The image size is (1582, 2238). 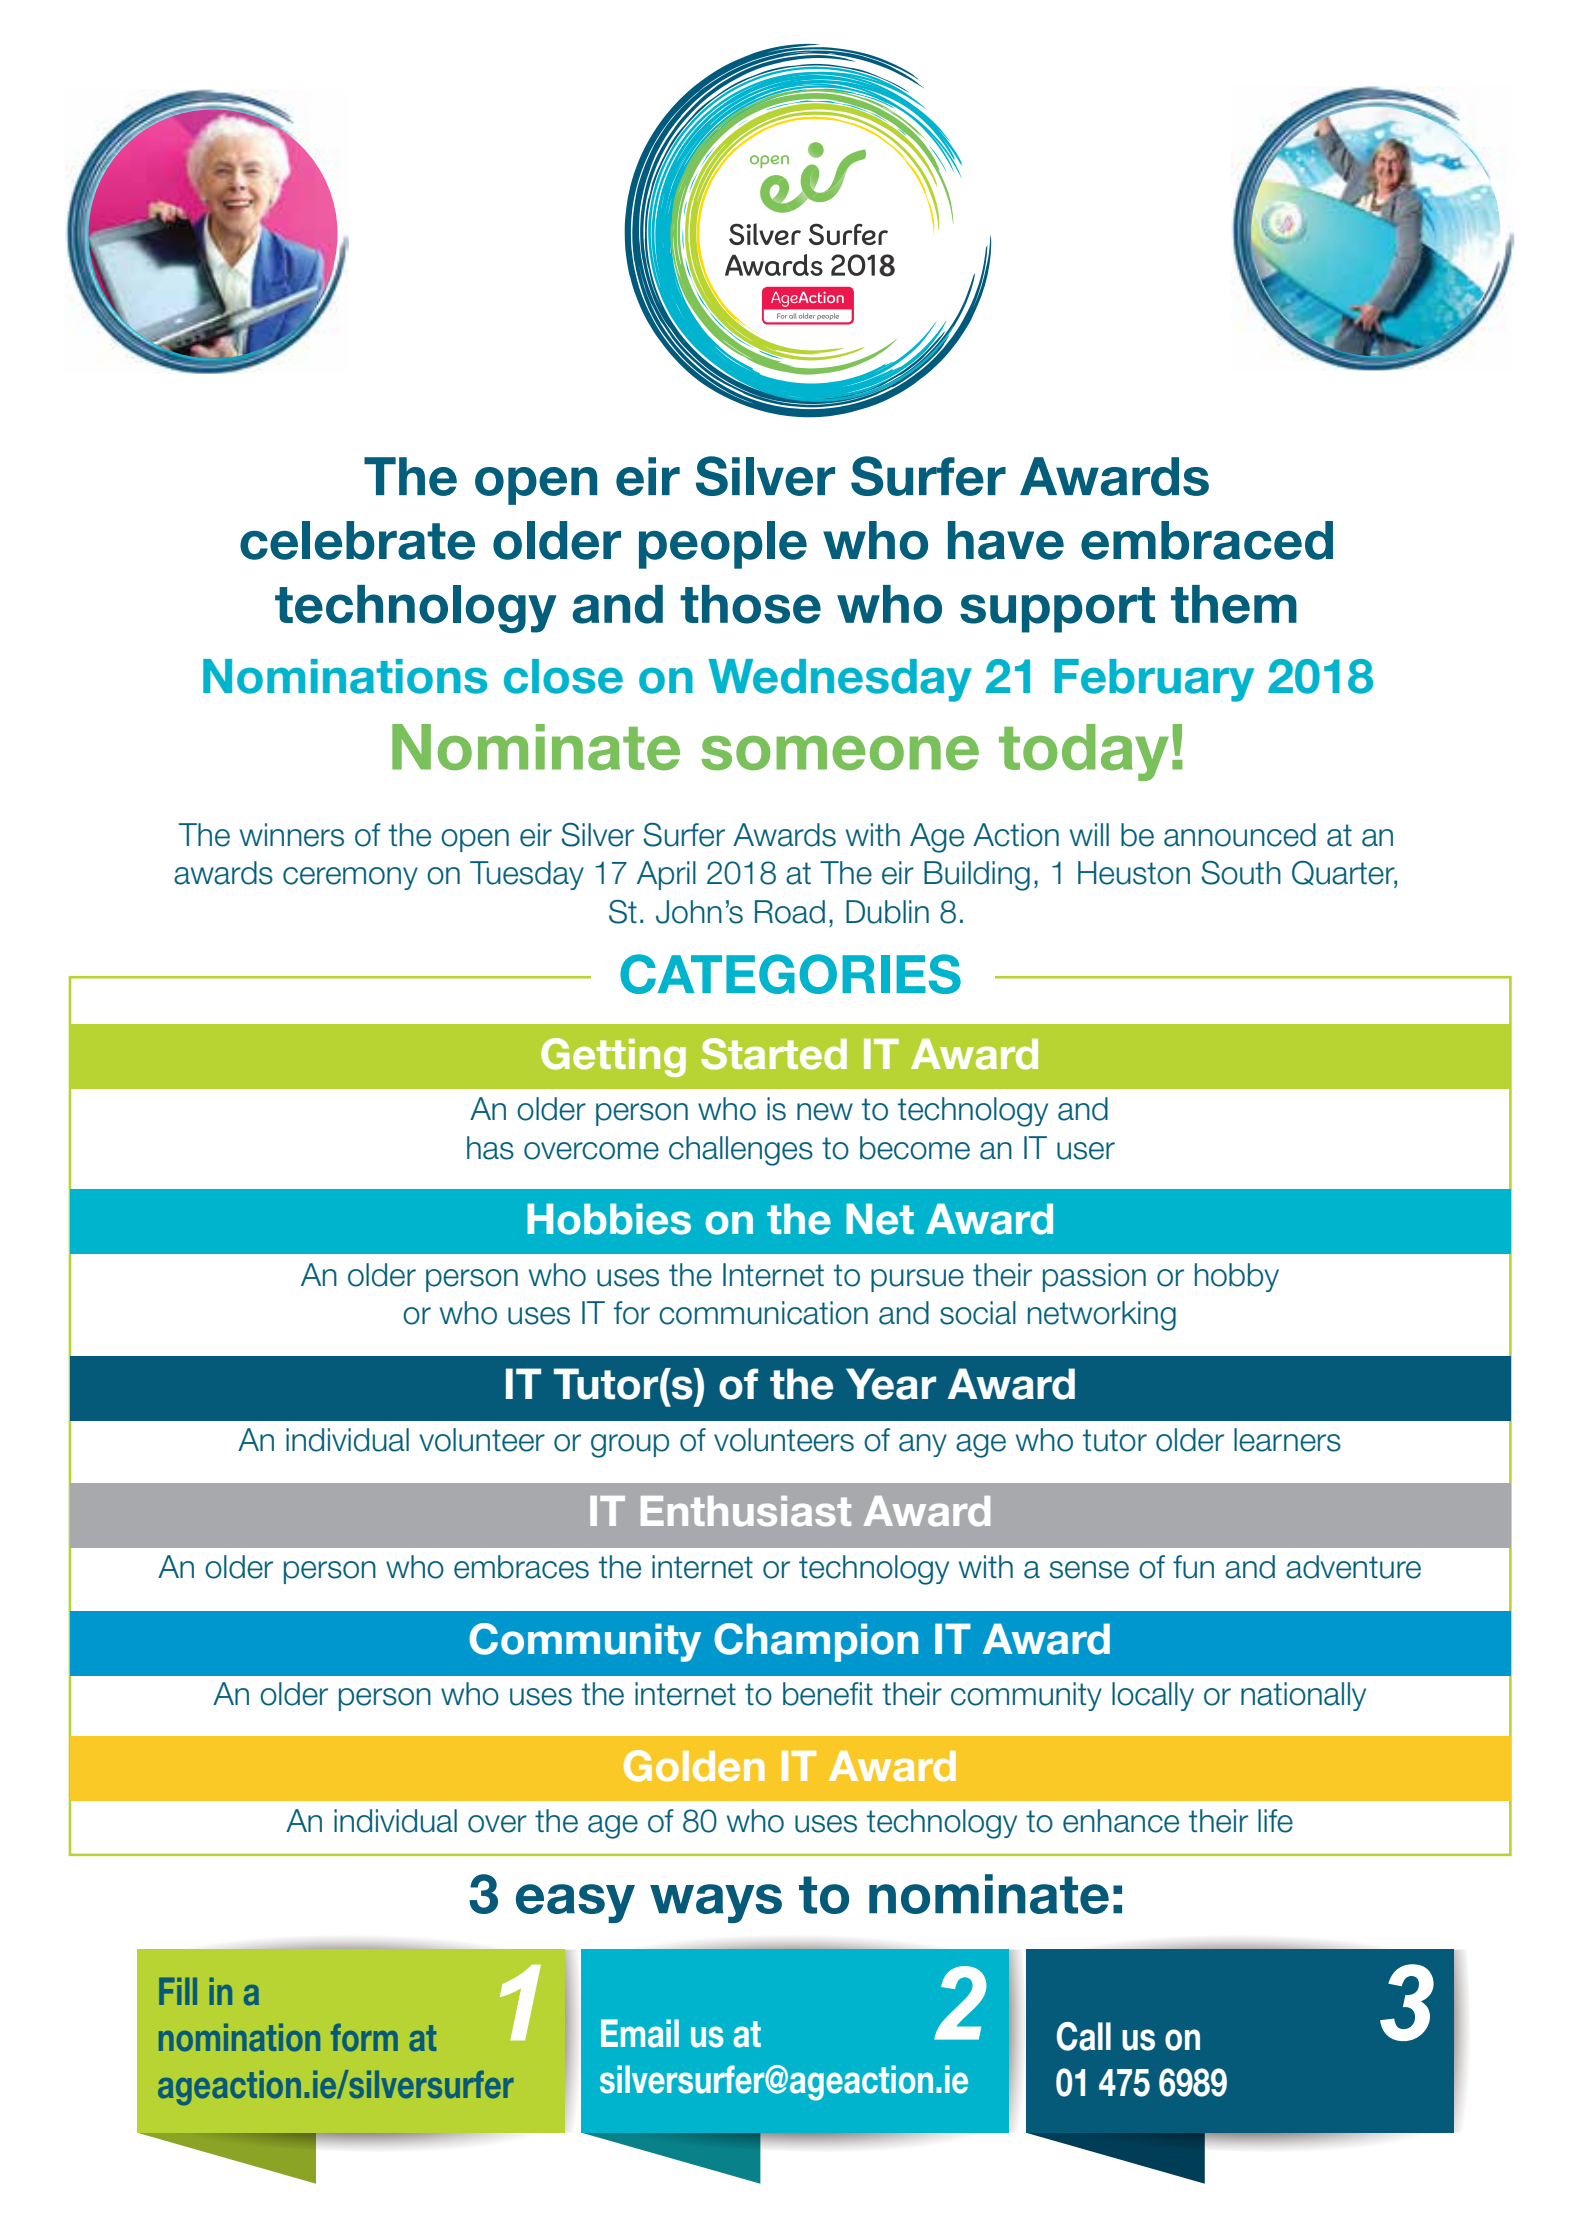 I want to click on celebrate, so click(x=357, y=540).
